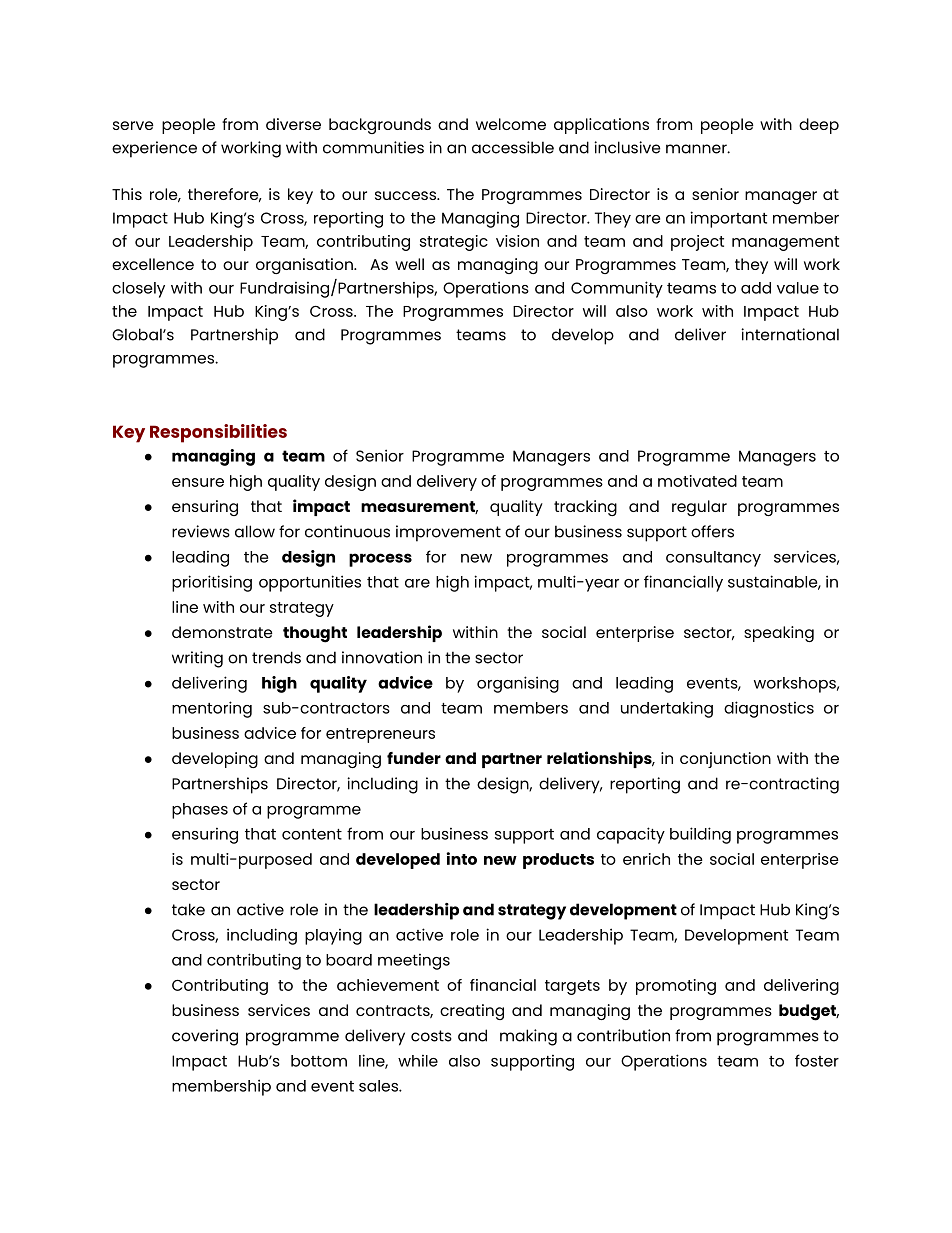 This screenshot has width=952, height=1233. Describe the element at coordinates (697, 481) in the screenshot. I see `motivated` at that location.
